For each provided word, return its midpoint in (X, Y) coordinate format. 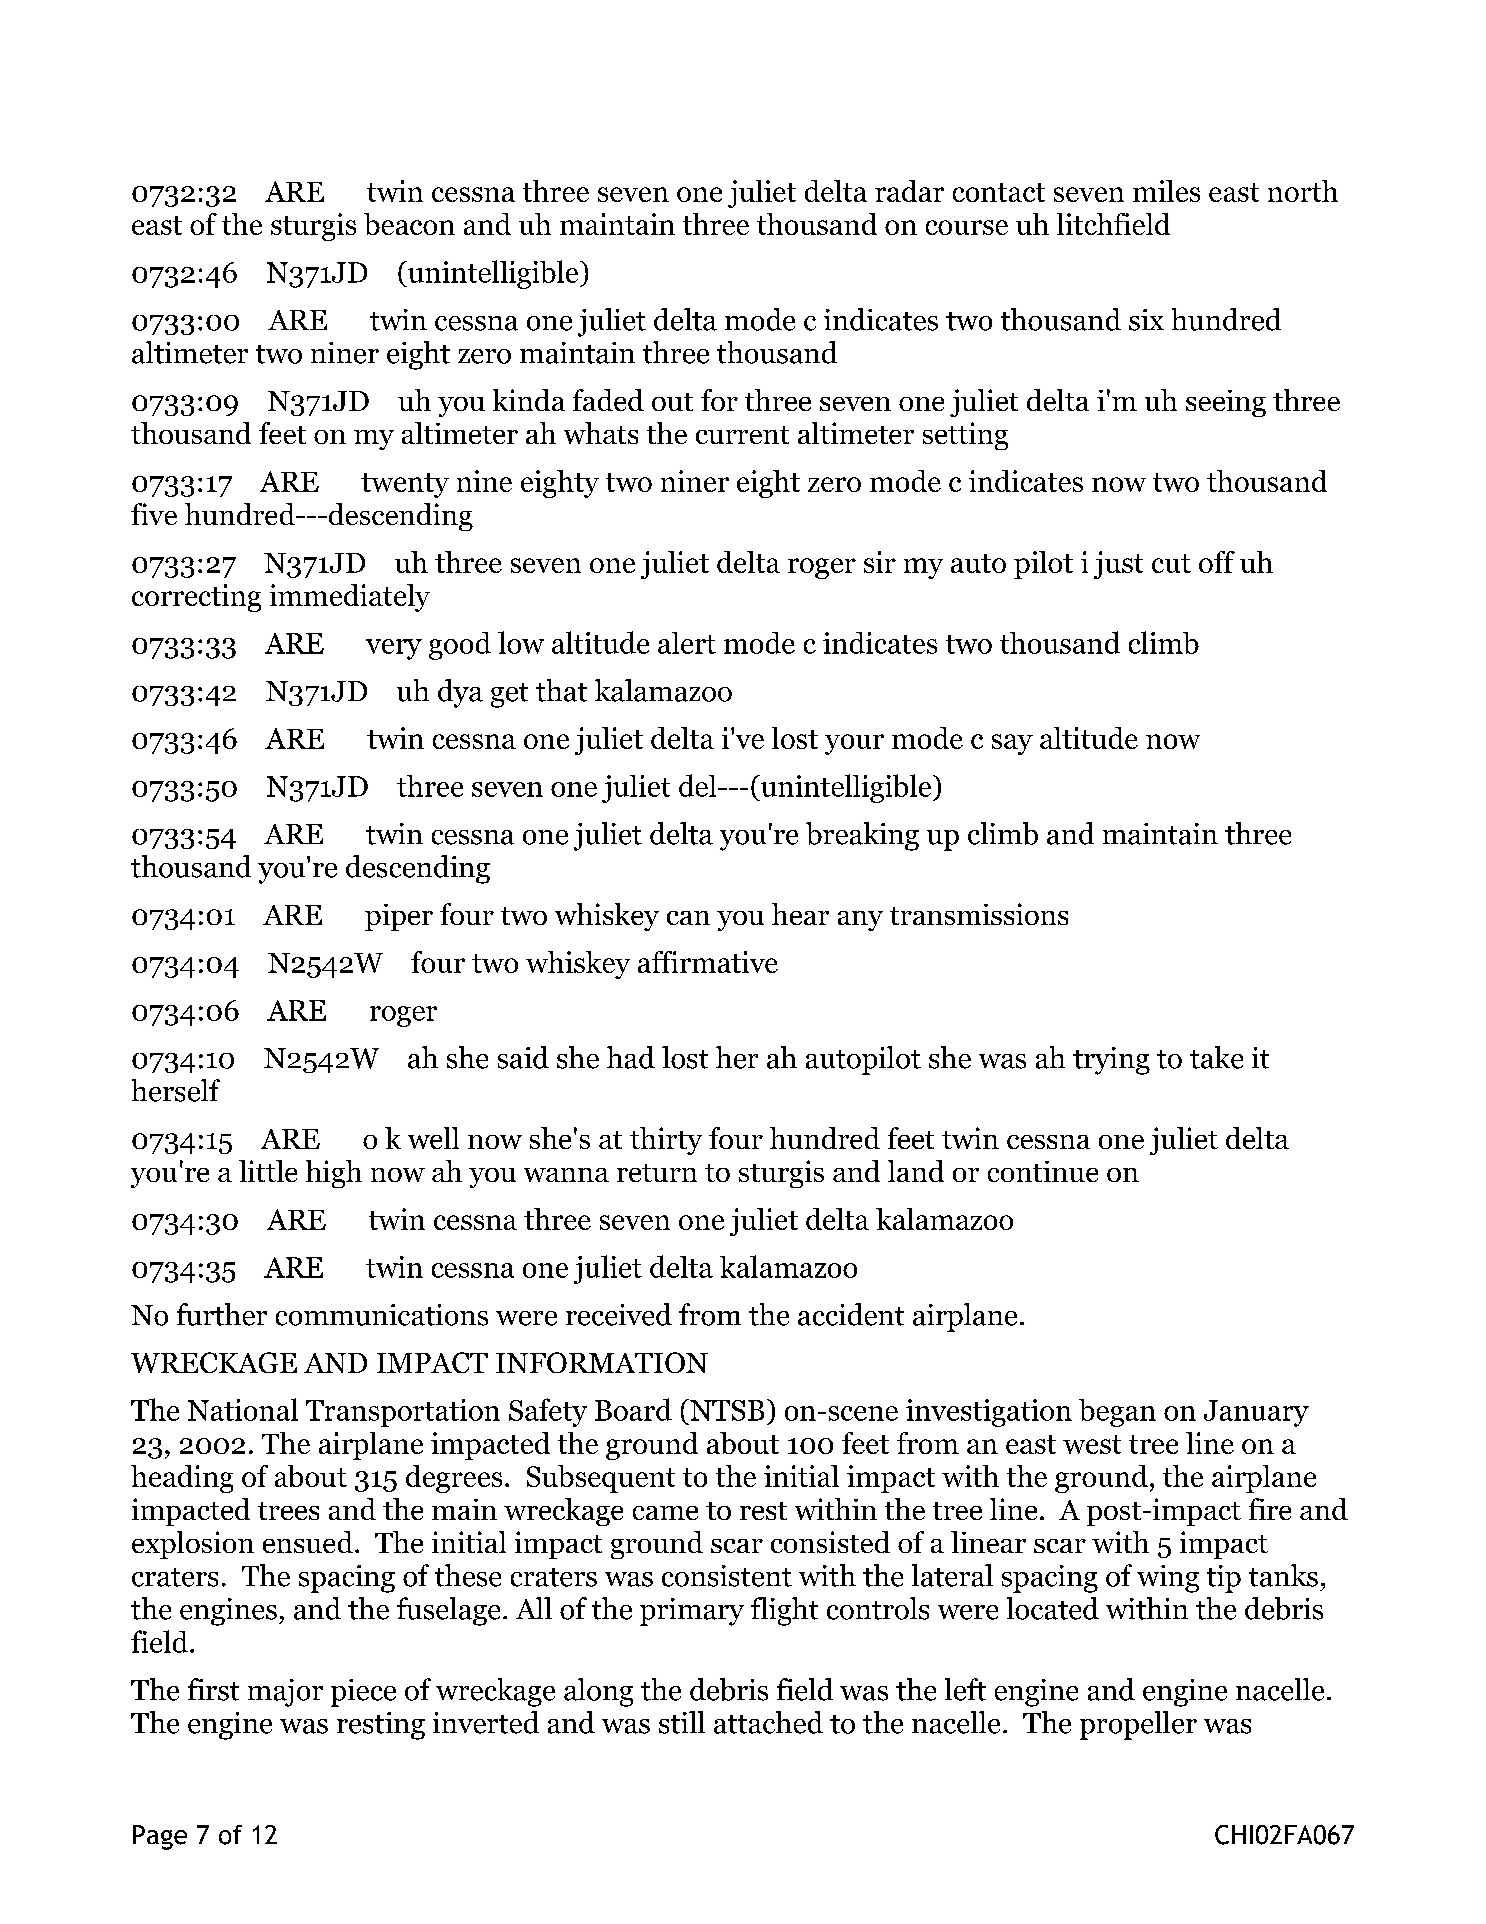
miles (1166, 191)
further (222, 1314)
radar (909, 191)
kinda (529, 400)
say (1012, 744)
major (285, 1693)
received (619, 1314)
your (854, 744)
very (394, 649)
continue (1043, 1171)
